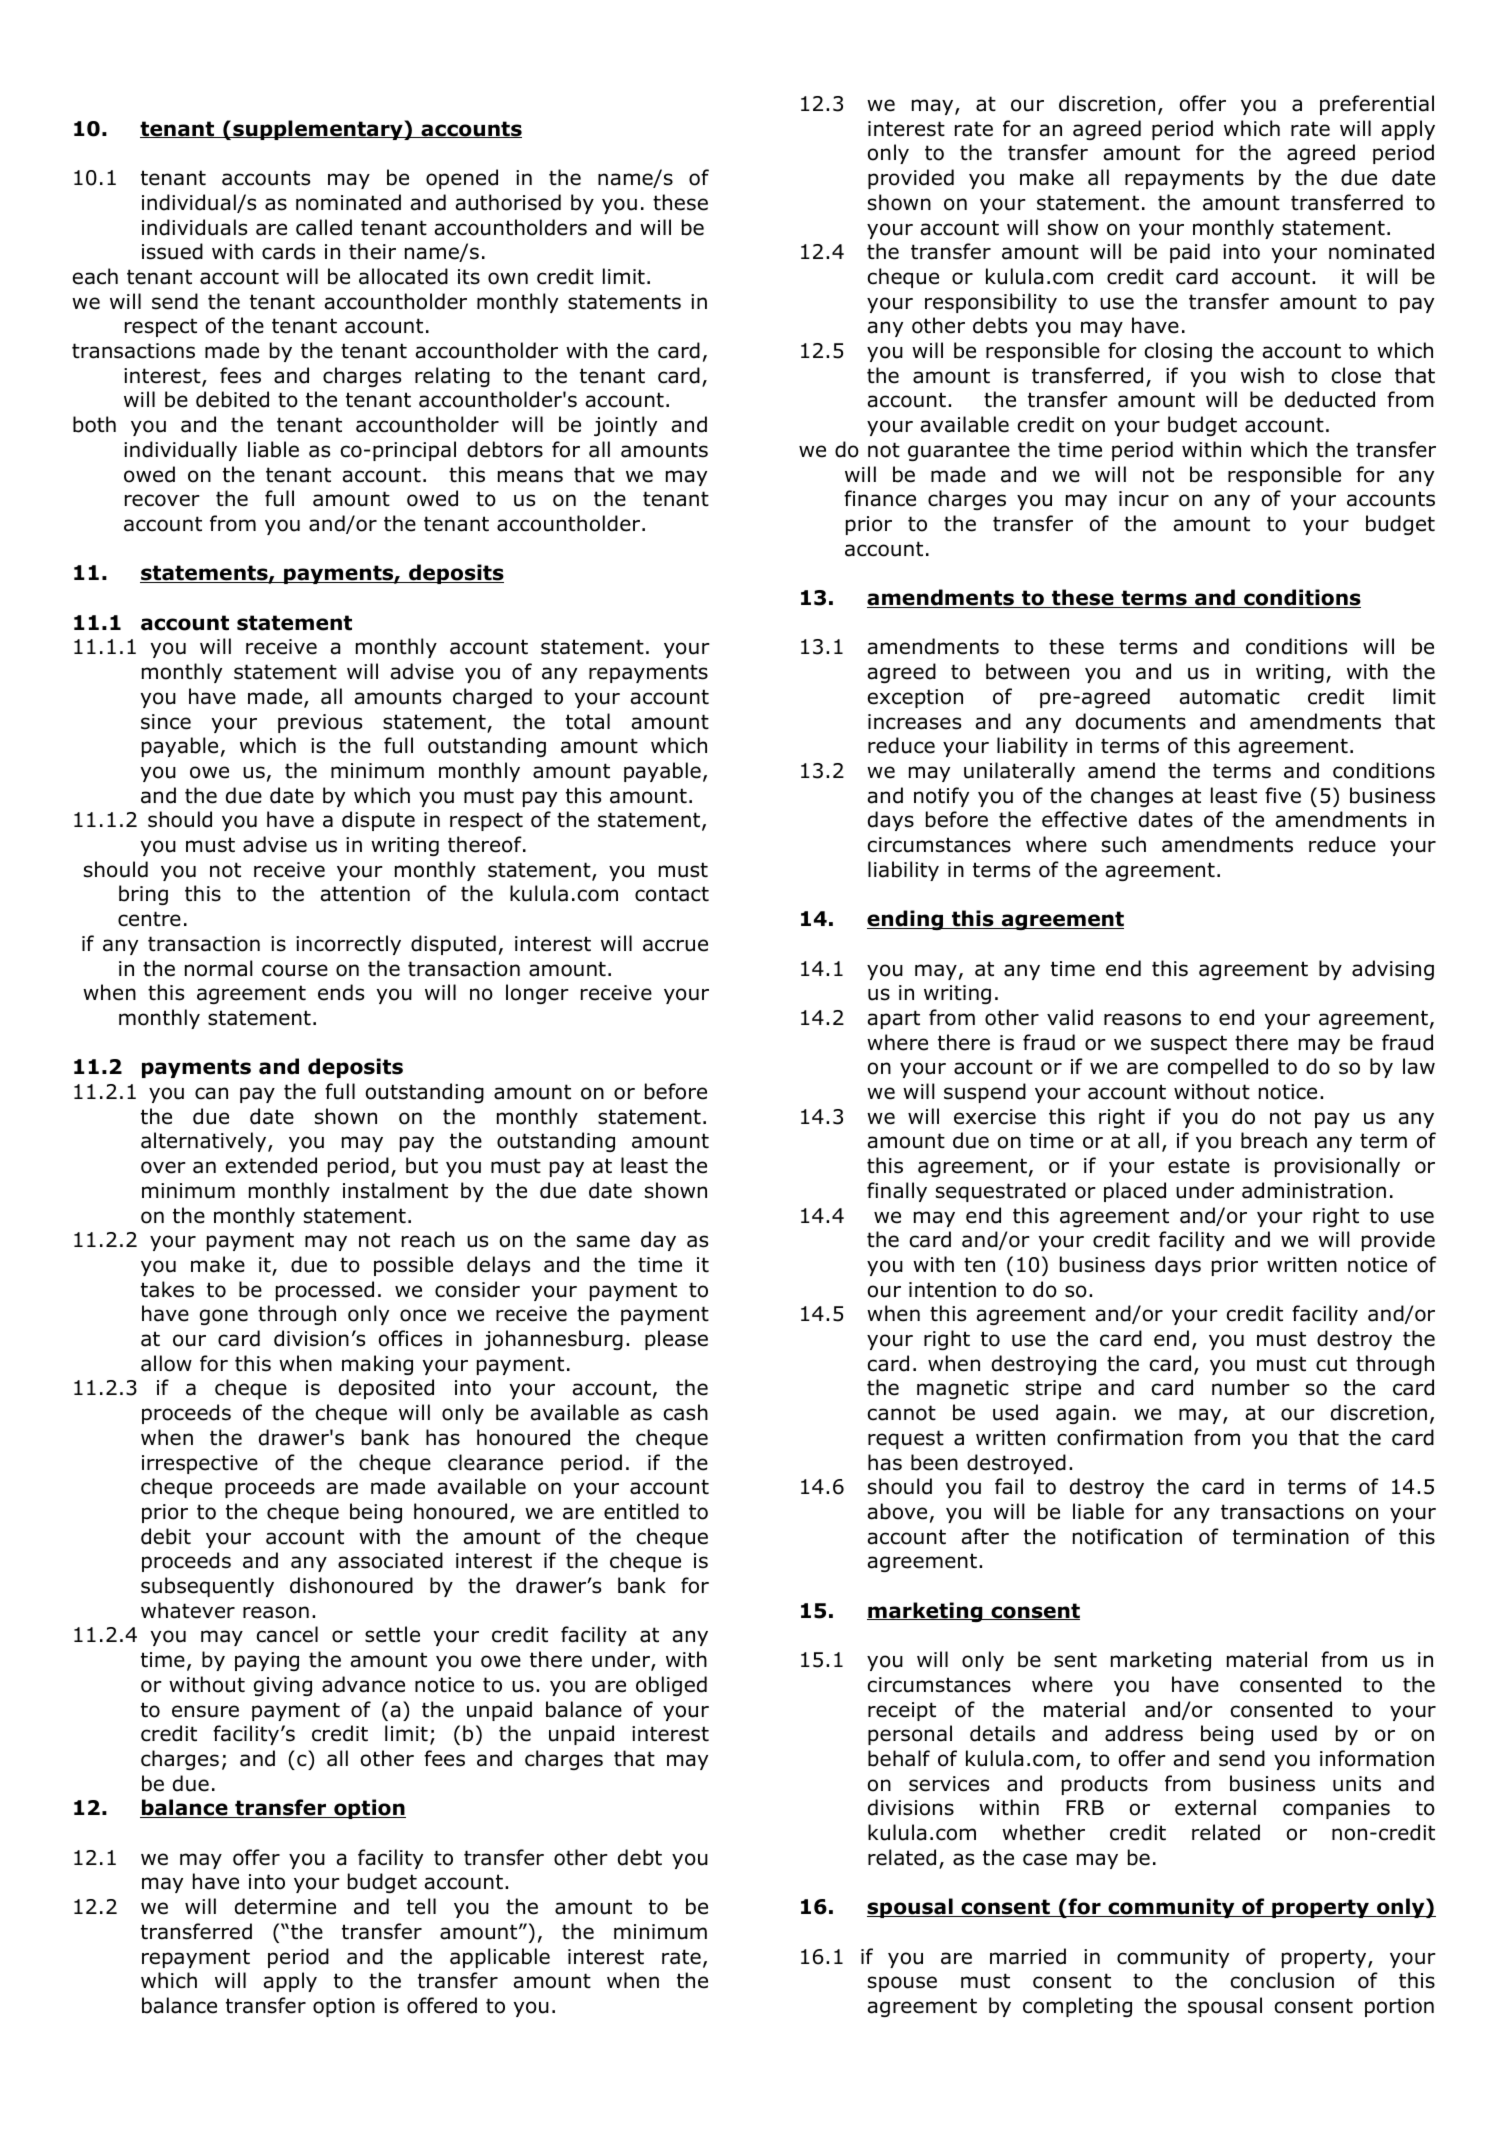  I want to click on compelled, so click(1218, 1068).
